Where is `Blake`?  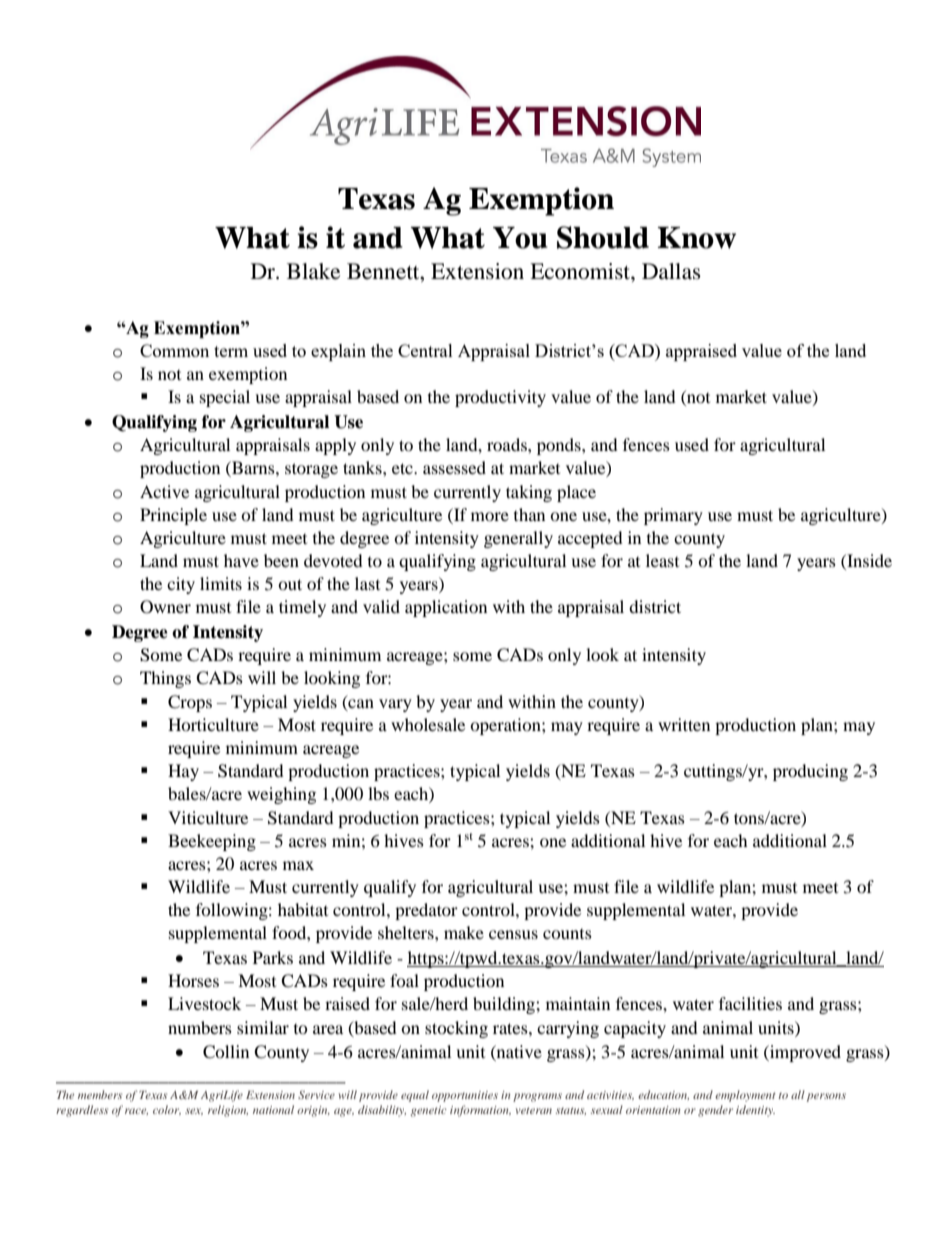 Blake is located at coordinates (313, 271).
